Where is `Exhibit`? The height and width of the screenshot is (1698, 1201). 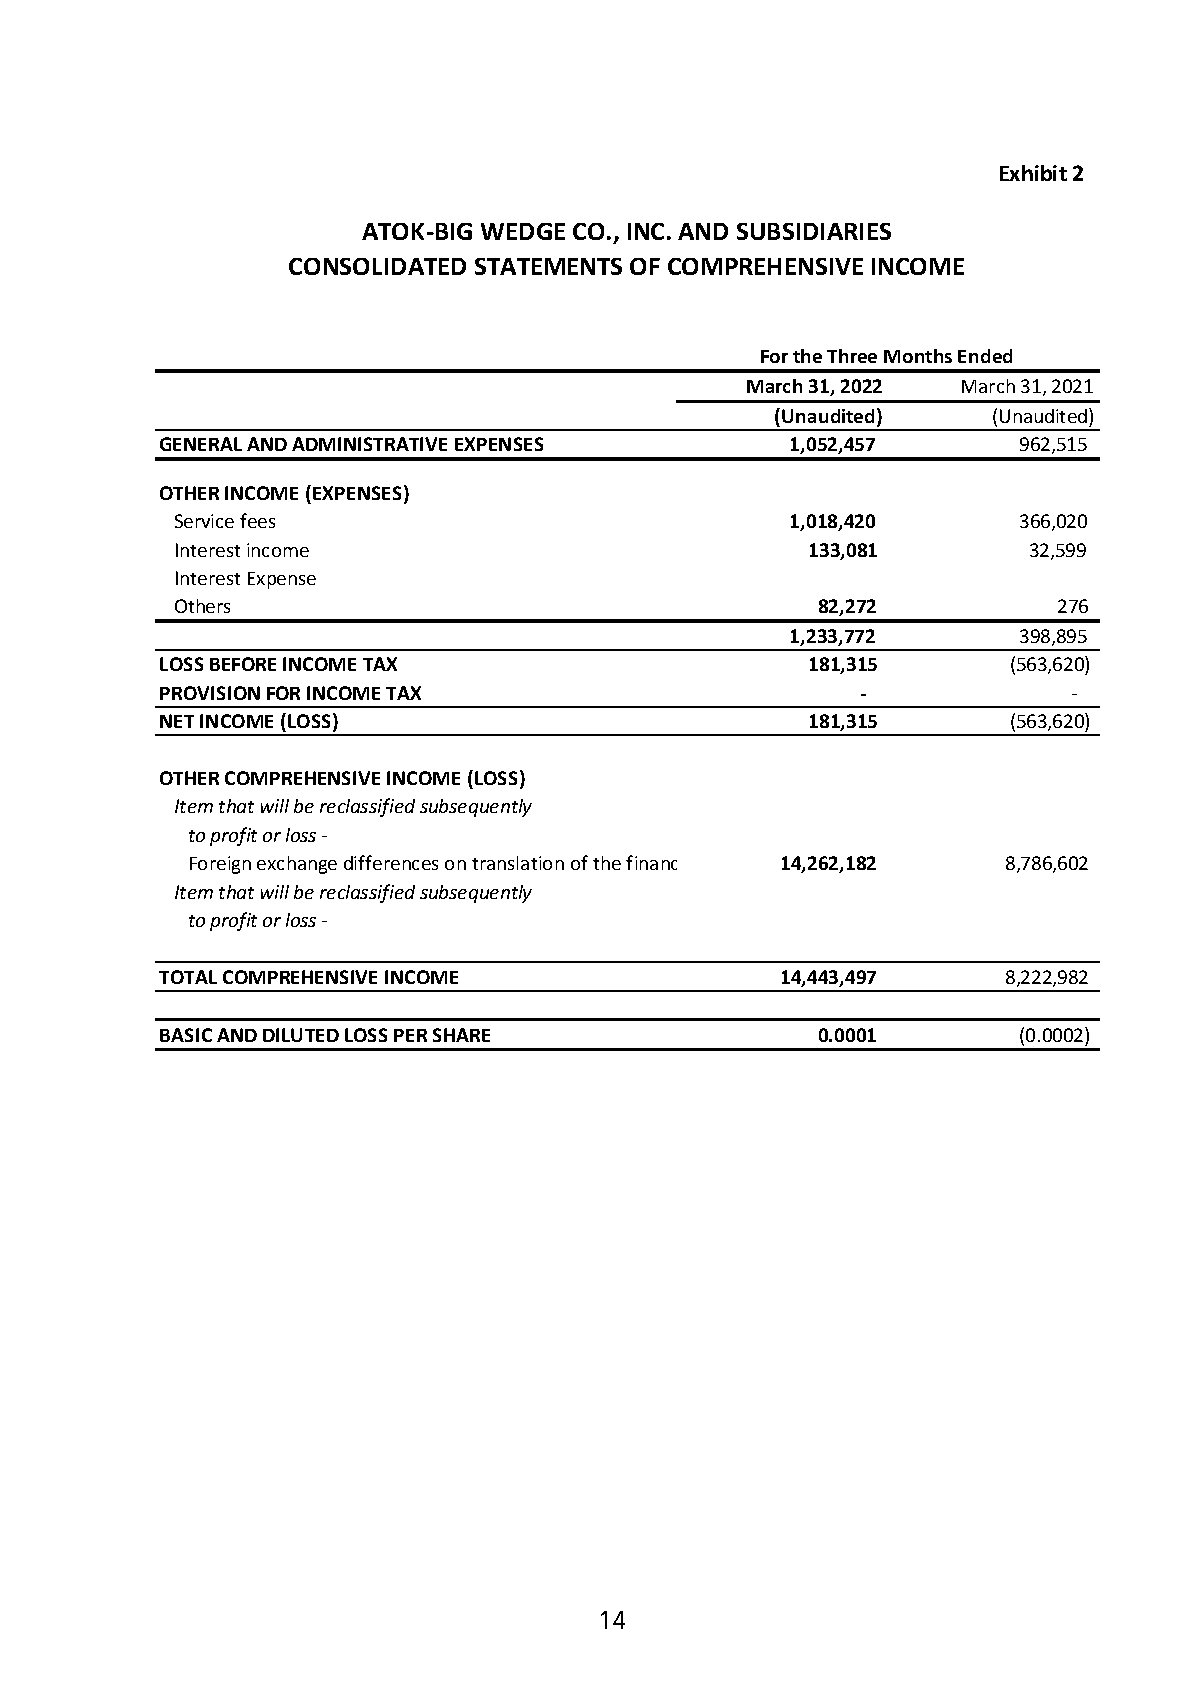
Exhibit is located at coordinates (1033, 173).
